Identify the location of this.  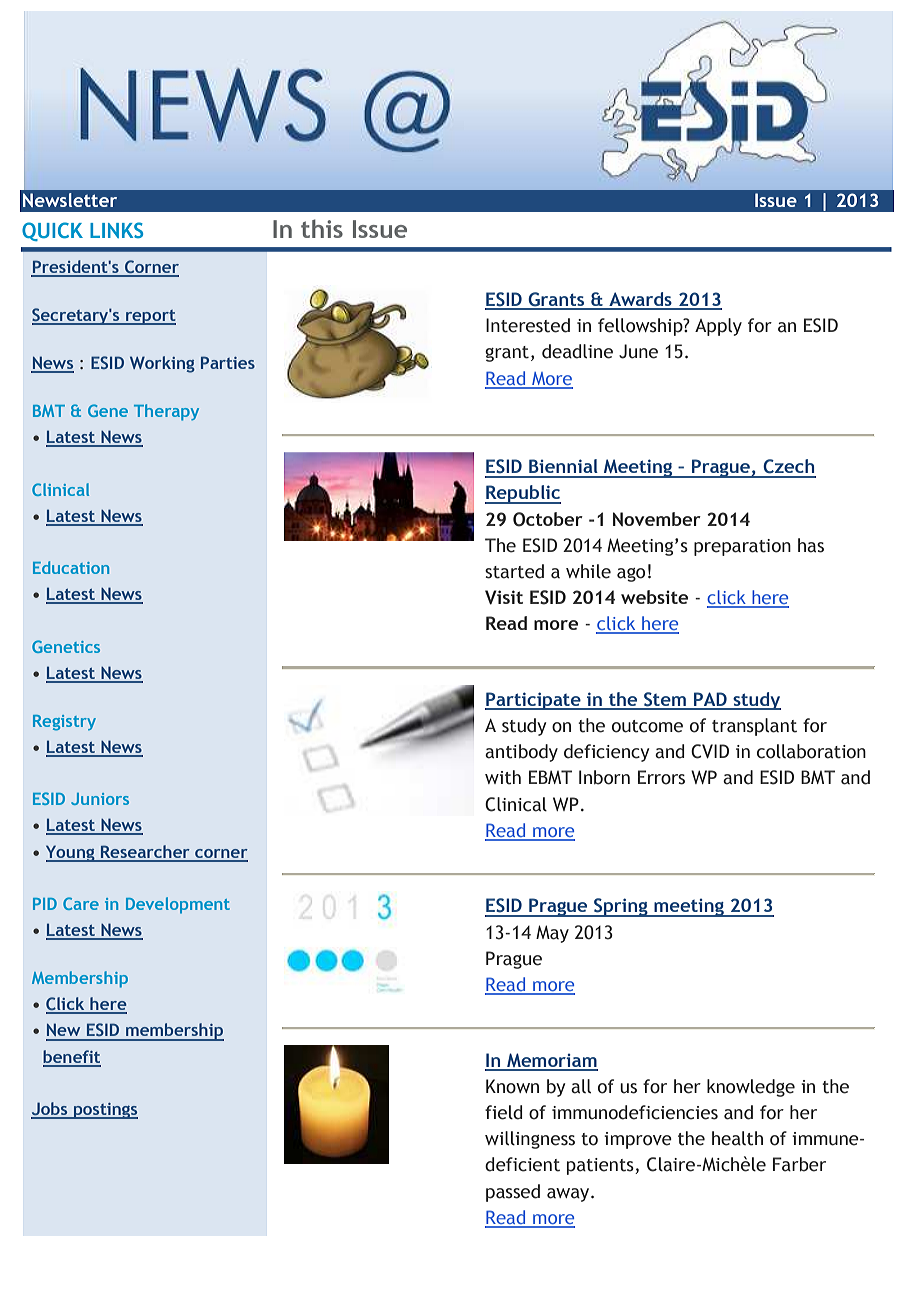
(322, 228).
